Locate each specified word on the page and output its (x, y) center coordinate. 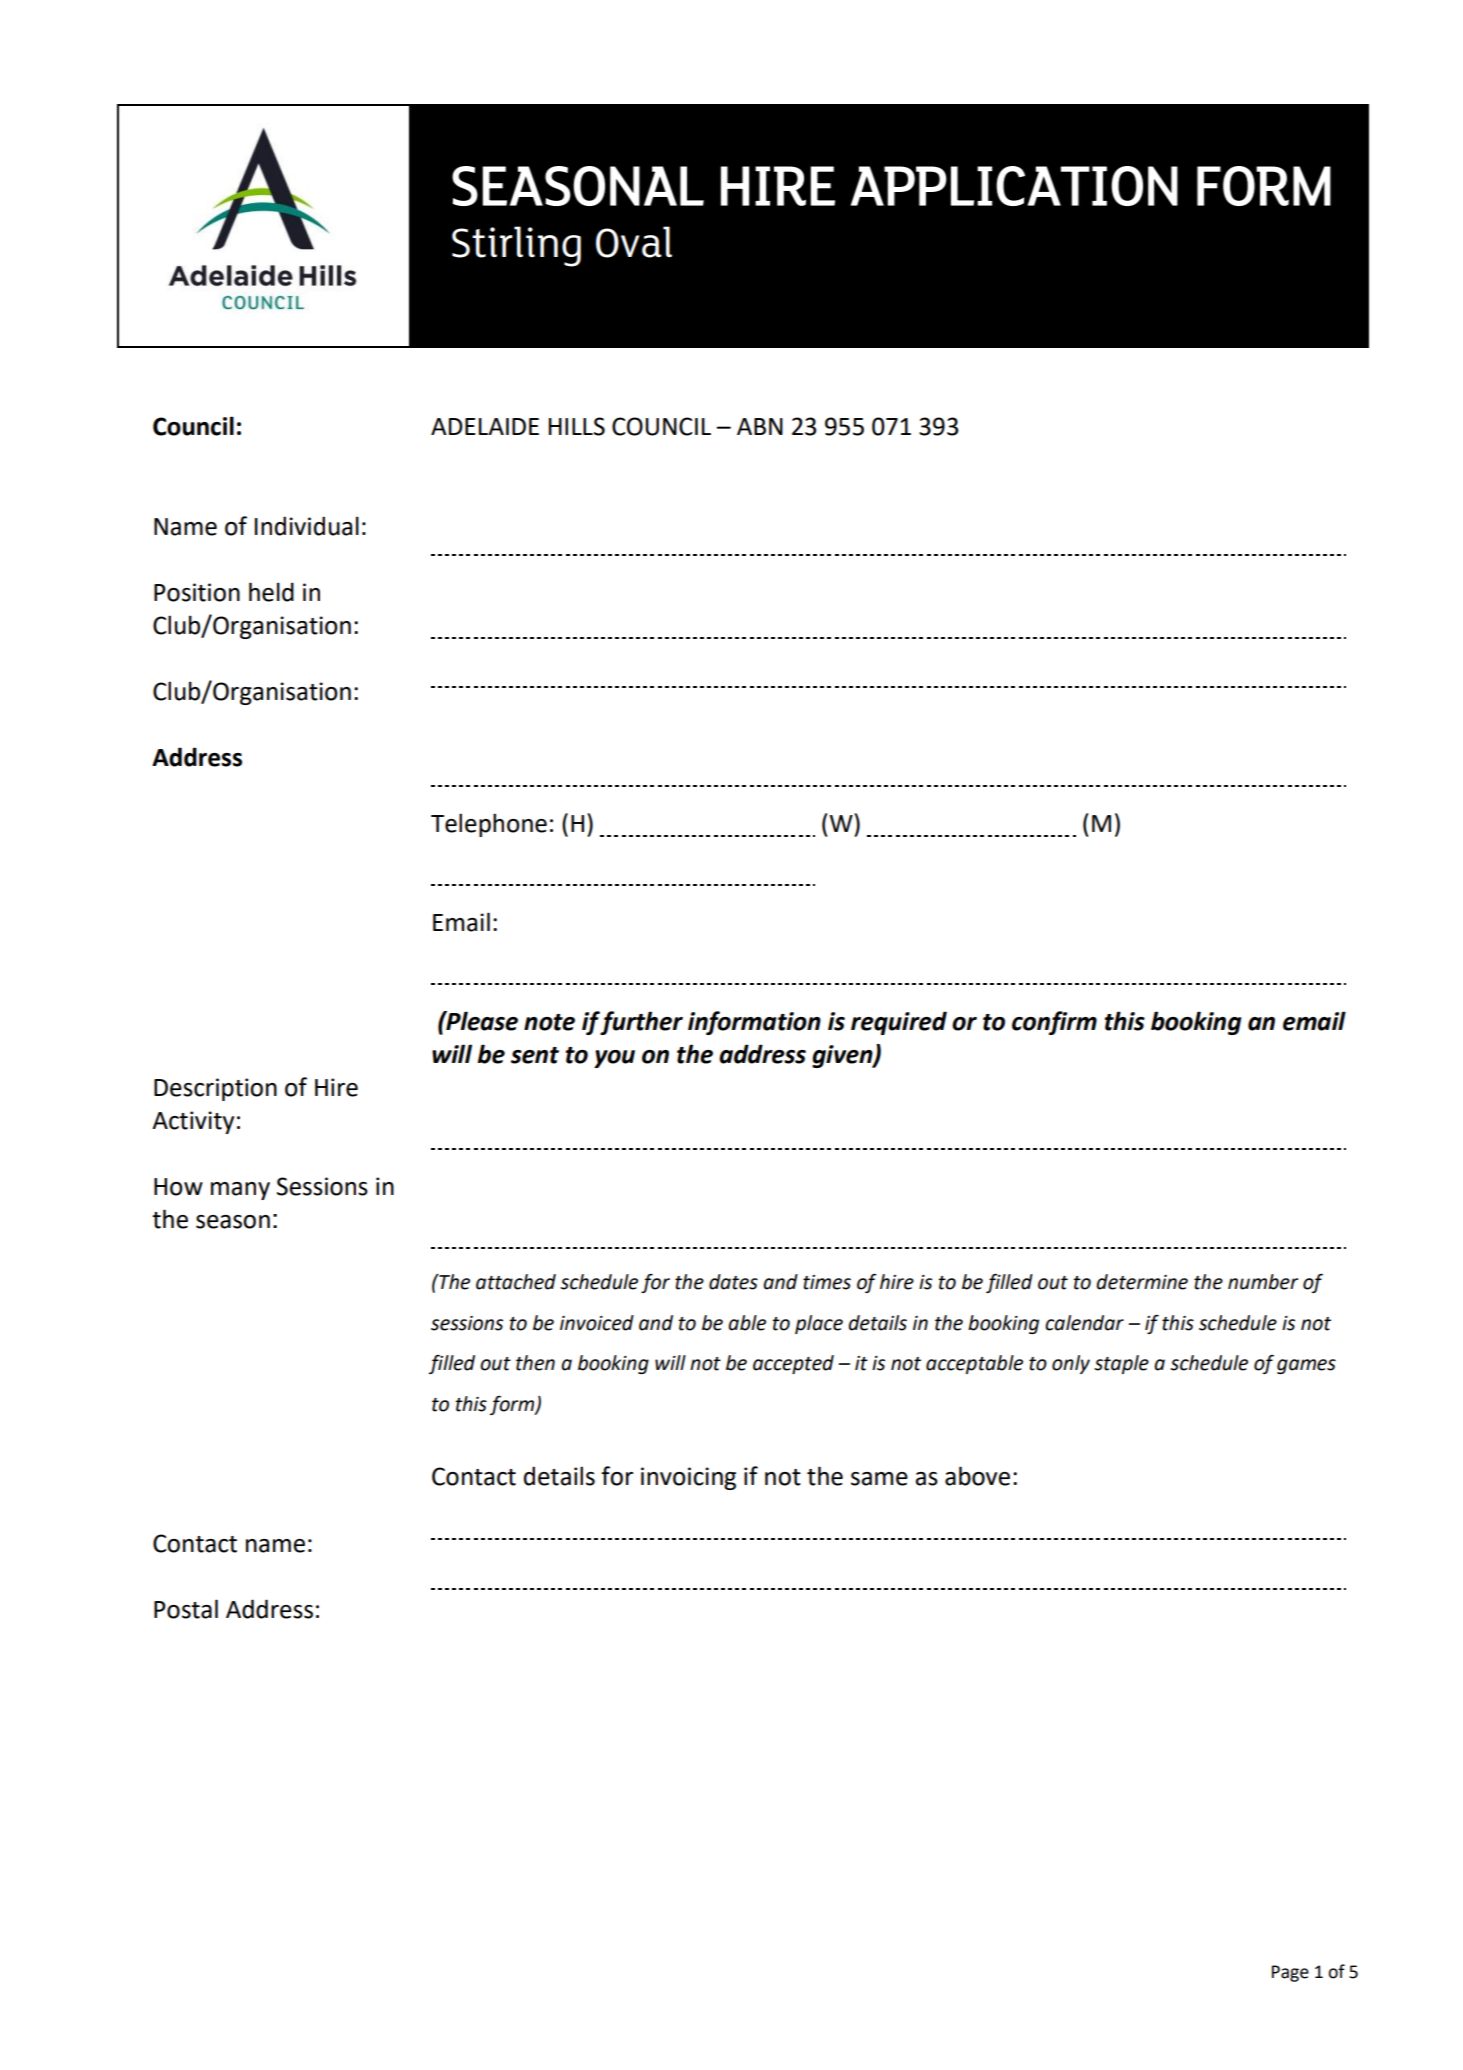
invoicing (688, 1478)
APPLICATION (1014, 186)
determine (1142, 1282)
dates (733, 1282)
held (271, 592)
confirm (1054, 1023)
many (240, 1191)
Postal (186, 1609)
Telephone (489, 825)
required (899, 1023)
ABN (760, 426)
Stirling (516, 246)
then (535, 1363)
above (977, 1476)
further (641, 1023)
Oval (634, 242)
